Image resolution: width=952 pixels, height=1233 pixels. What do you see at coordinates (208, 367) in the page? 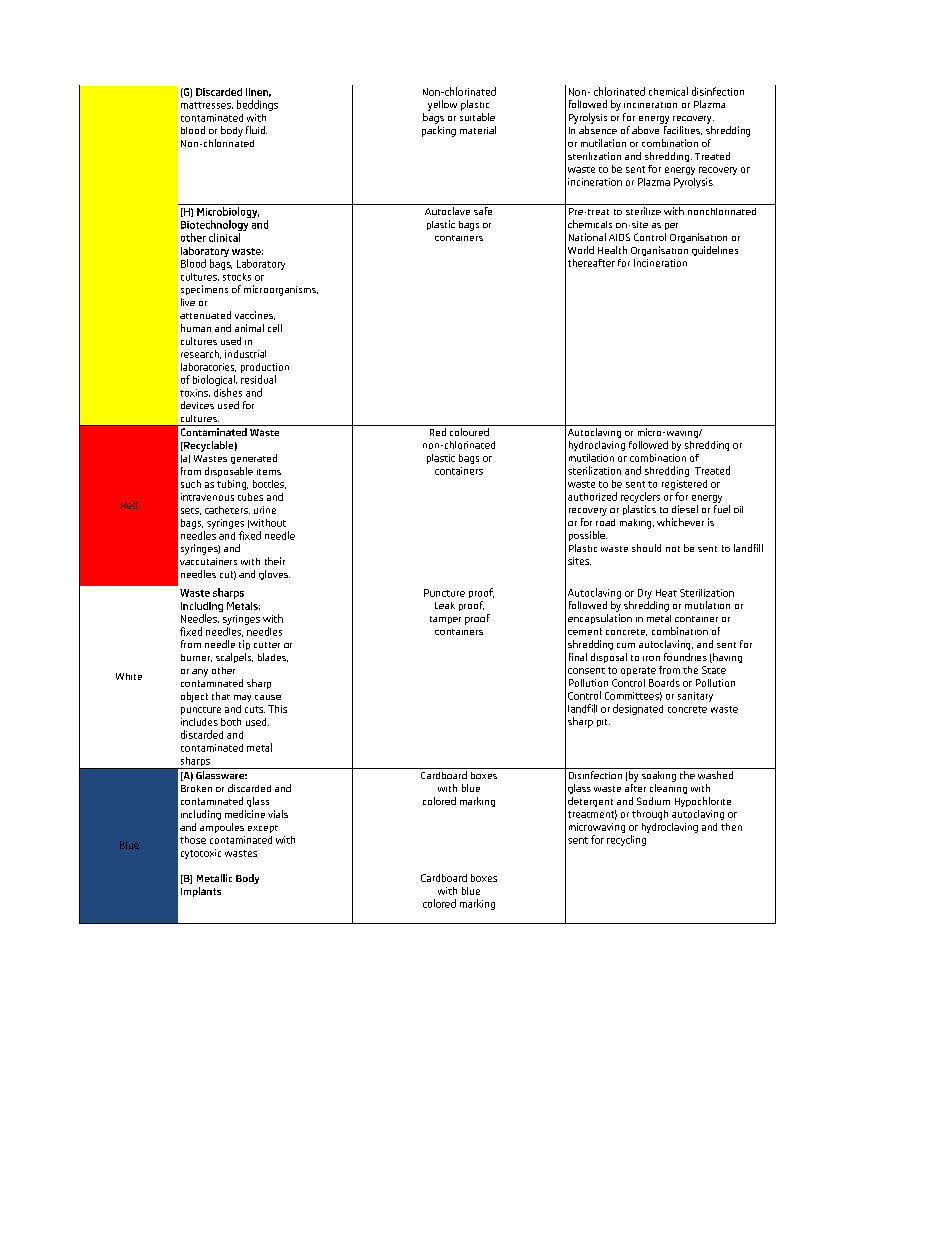
I see `laboratories` at bounding box center [208, 367].
